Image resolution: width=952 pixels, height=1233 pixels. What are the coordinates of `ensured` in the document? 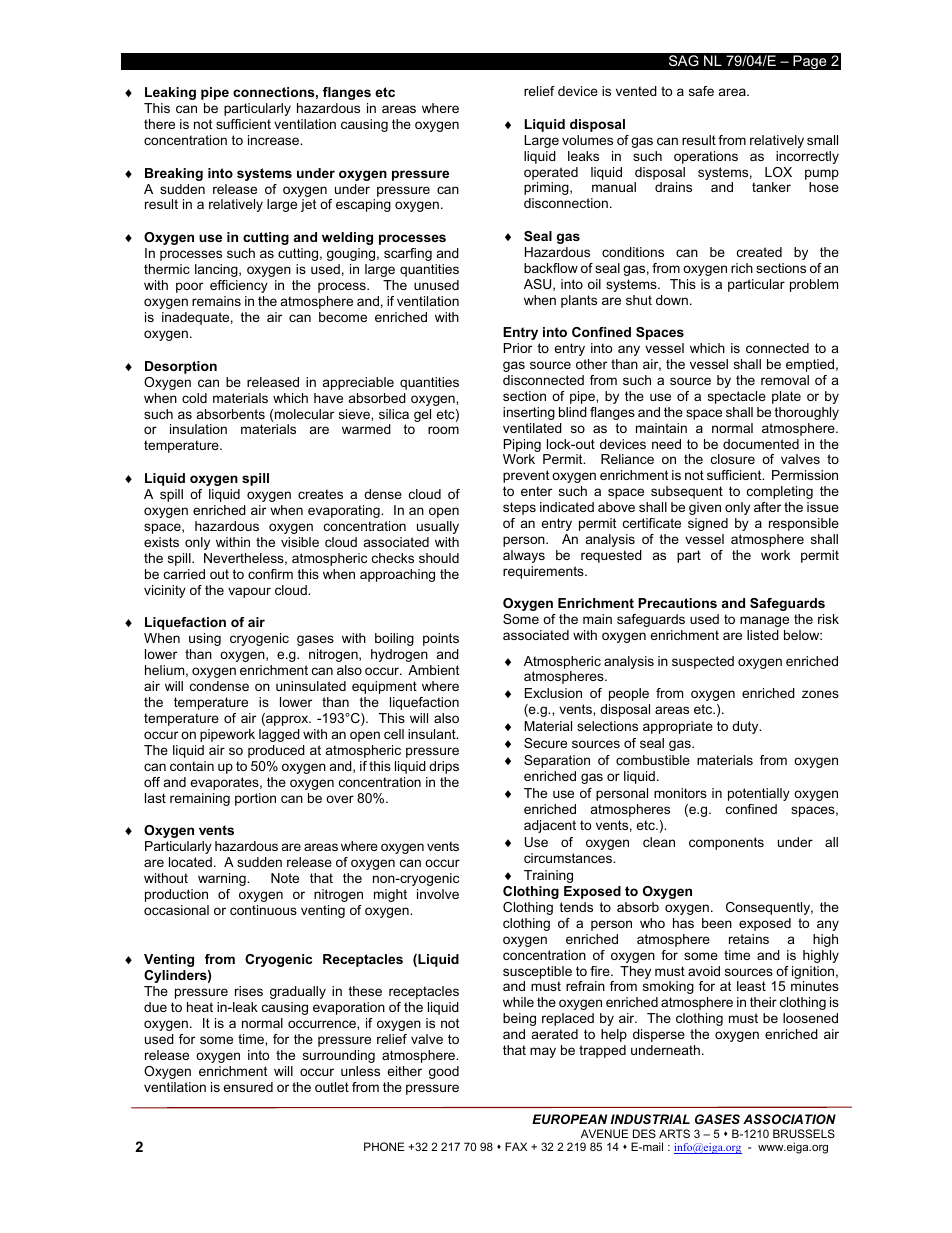 It's located at (248, 1087).
